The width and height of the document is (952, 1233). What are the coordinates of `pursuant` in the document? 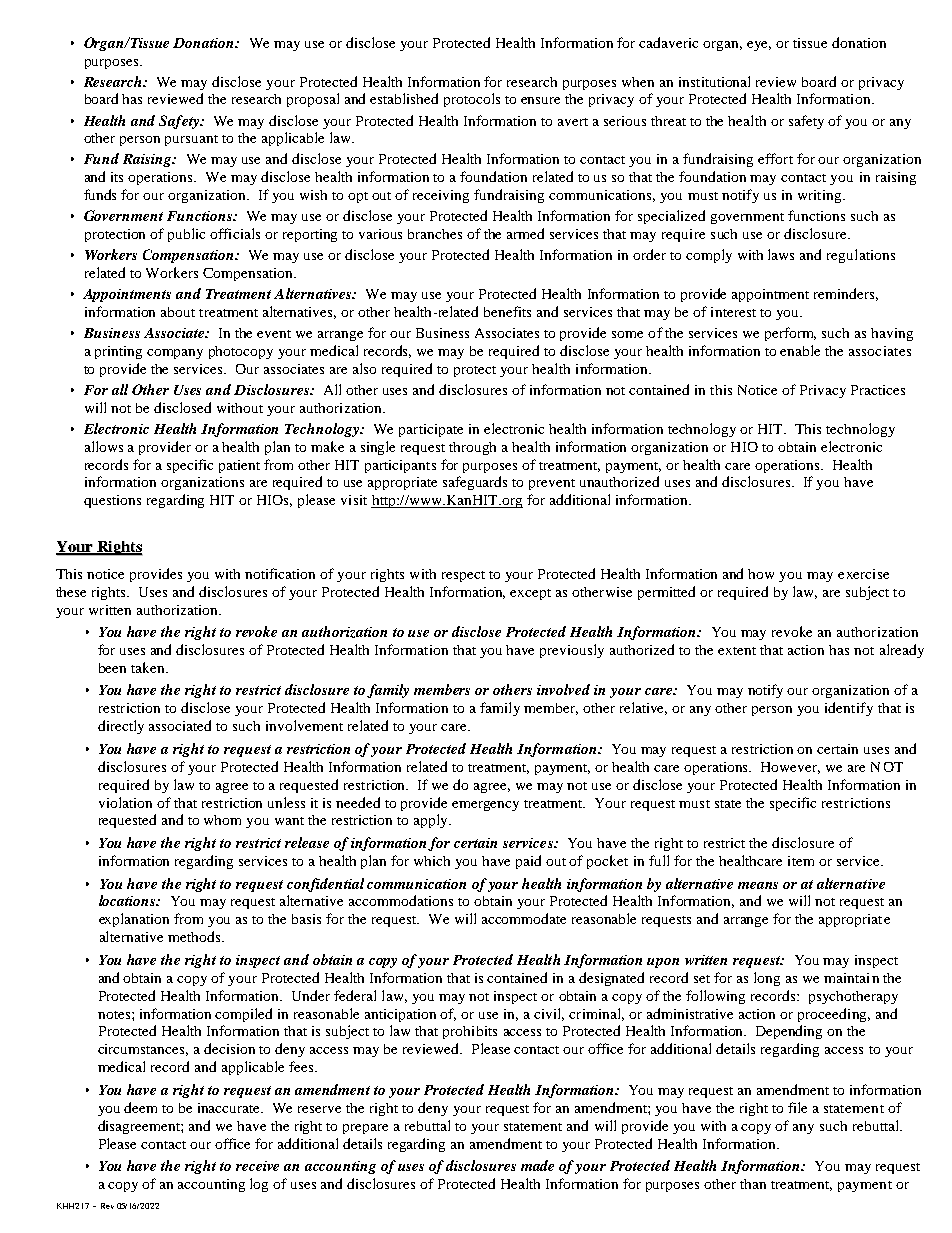 It's located at (191, 140).
